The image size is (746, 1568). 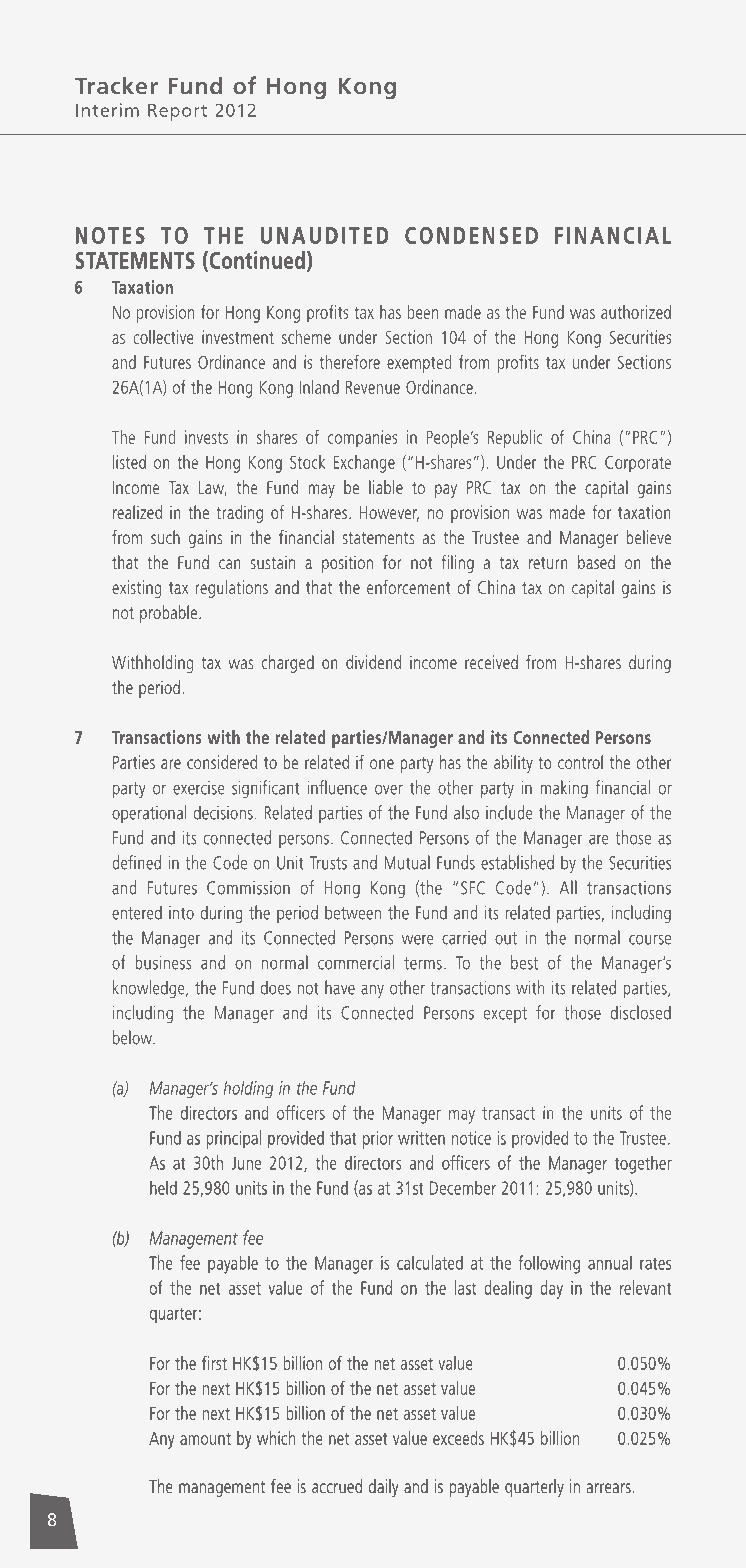 What do you see at coordinates (198, 788) in the screenshot?
I see `exercise` at bounding box center [198, 788].
